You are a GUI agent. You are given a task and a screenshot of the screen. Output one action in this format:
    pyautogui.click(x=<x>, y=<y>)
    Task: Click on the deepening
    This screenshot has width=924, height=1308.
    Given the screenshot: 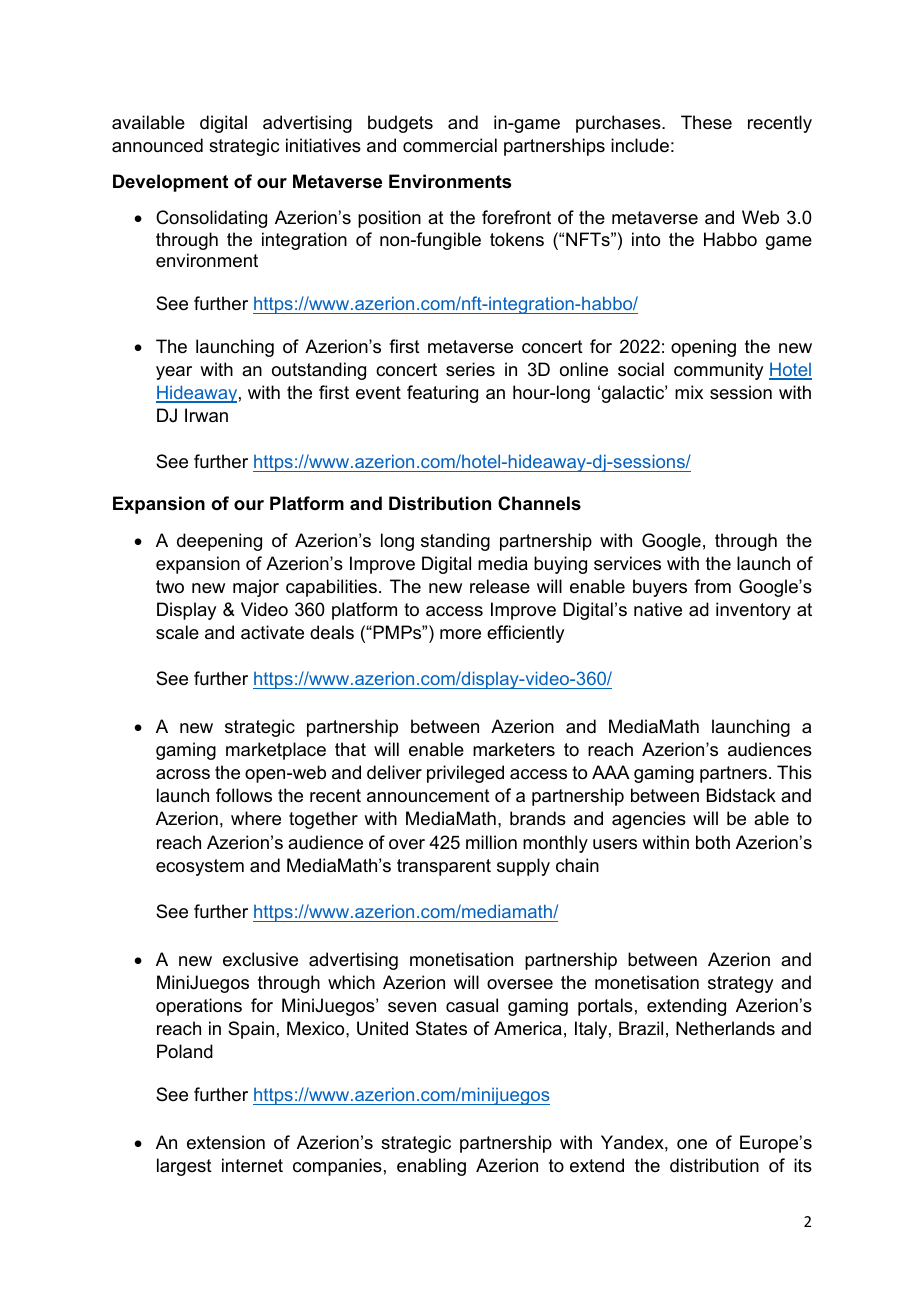 What is the action you would take?
    pyautogui.click(x=219, y=542)
